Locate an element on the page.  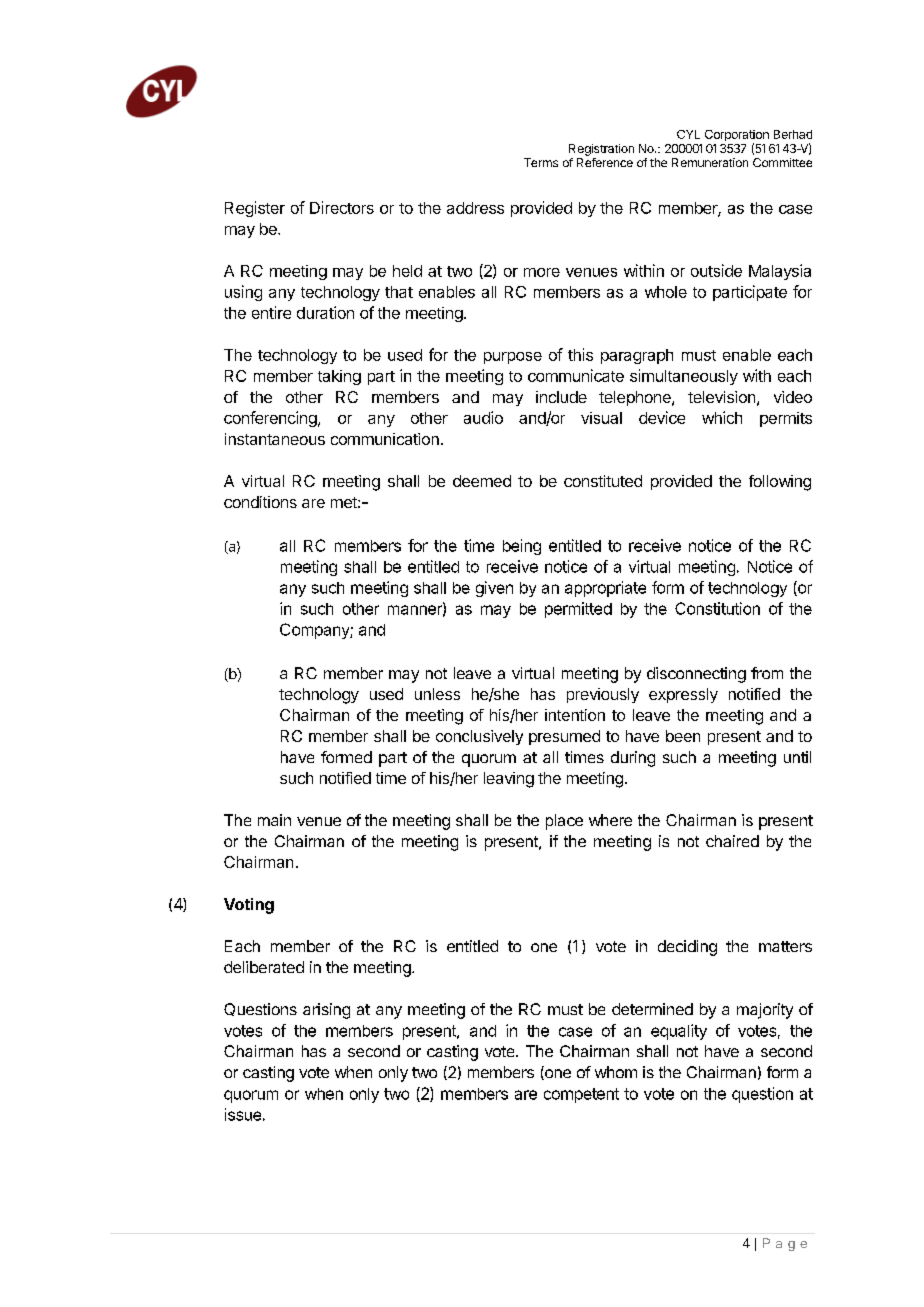
which is located at coordinates (722, 417).
